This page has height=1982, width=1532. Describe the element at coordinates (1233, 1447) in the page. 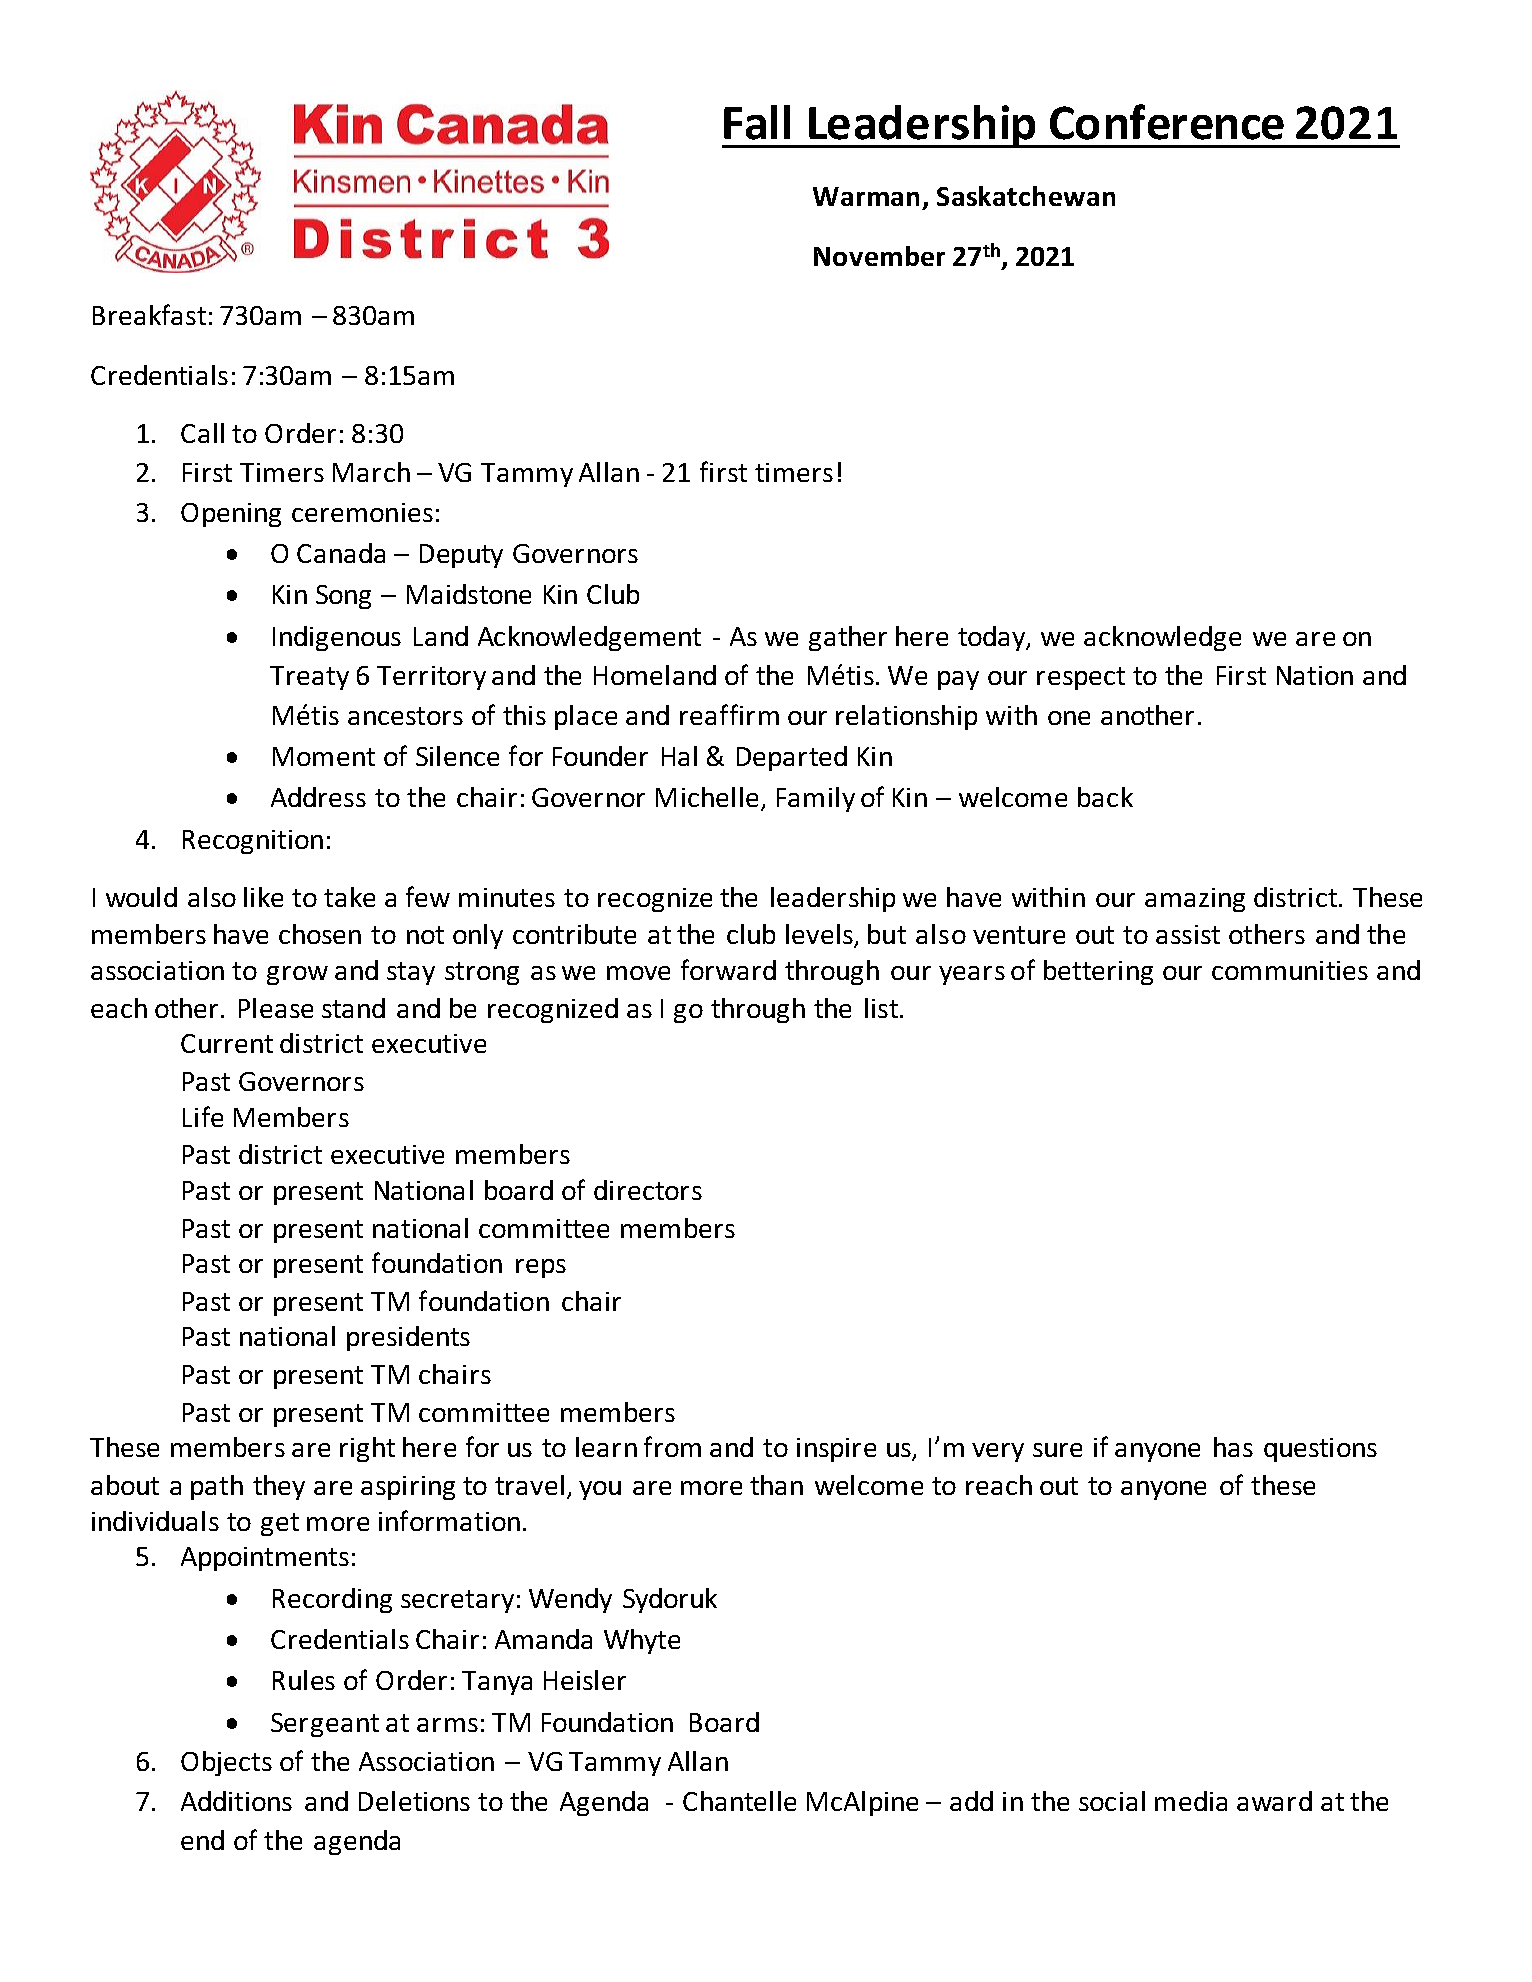

I see `has` at that location.
